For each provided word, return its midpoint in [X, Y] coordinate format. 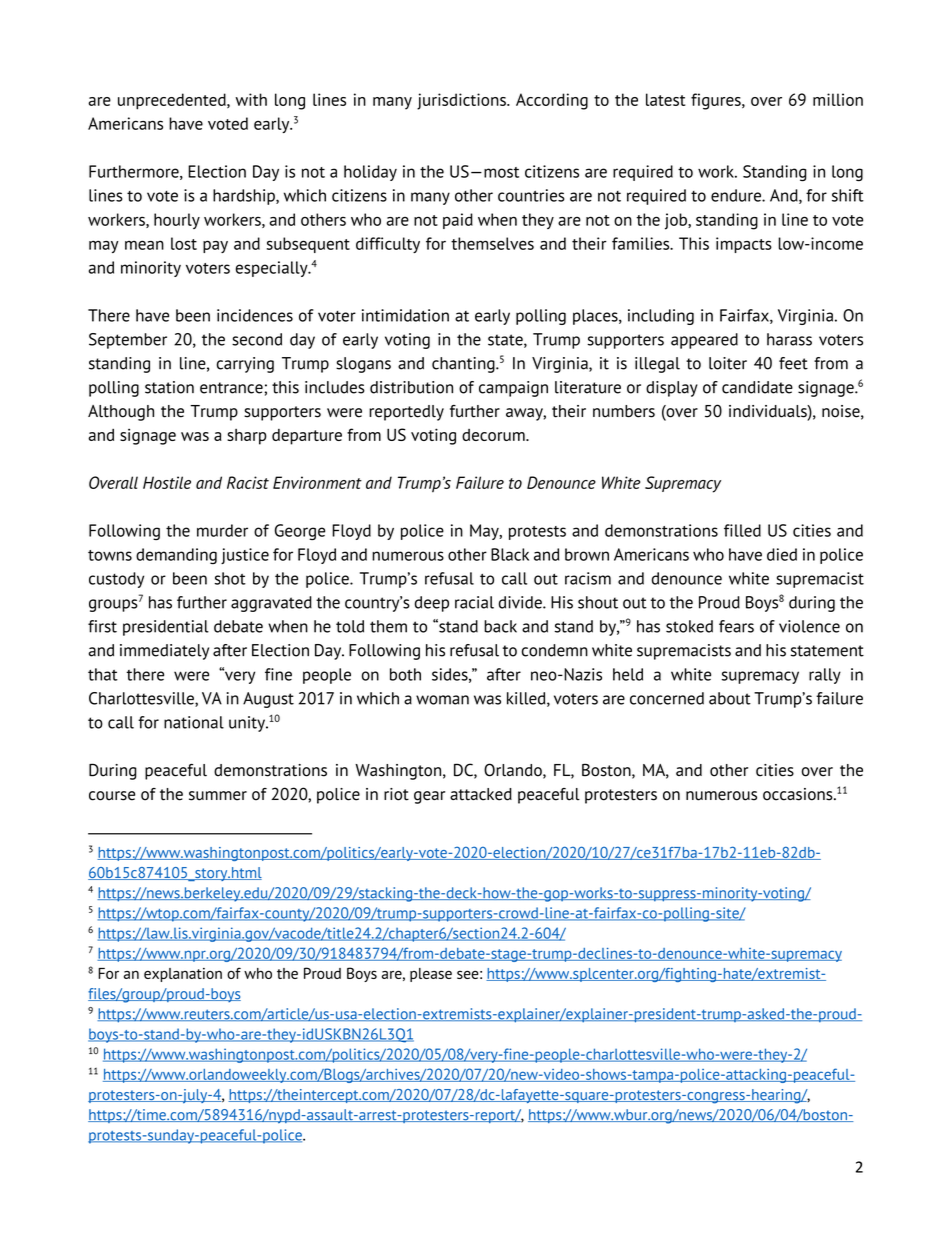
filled [742, 530]
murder [222, 530]
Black [510, 554]
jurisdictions [462, 101]
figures [717, 101]
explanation [183, 975]
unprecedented [173, 101]
